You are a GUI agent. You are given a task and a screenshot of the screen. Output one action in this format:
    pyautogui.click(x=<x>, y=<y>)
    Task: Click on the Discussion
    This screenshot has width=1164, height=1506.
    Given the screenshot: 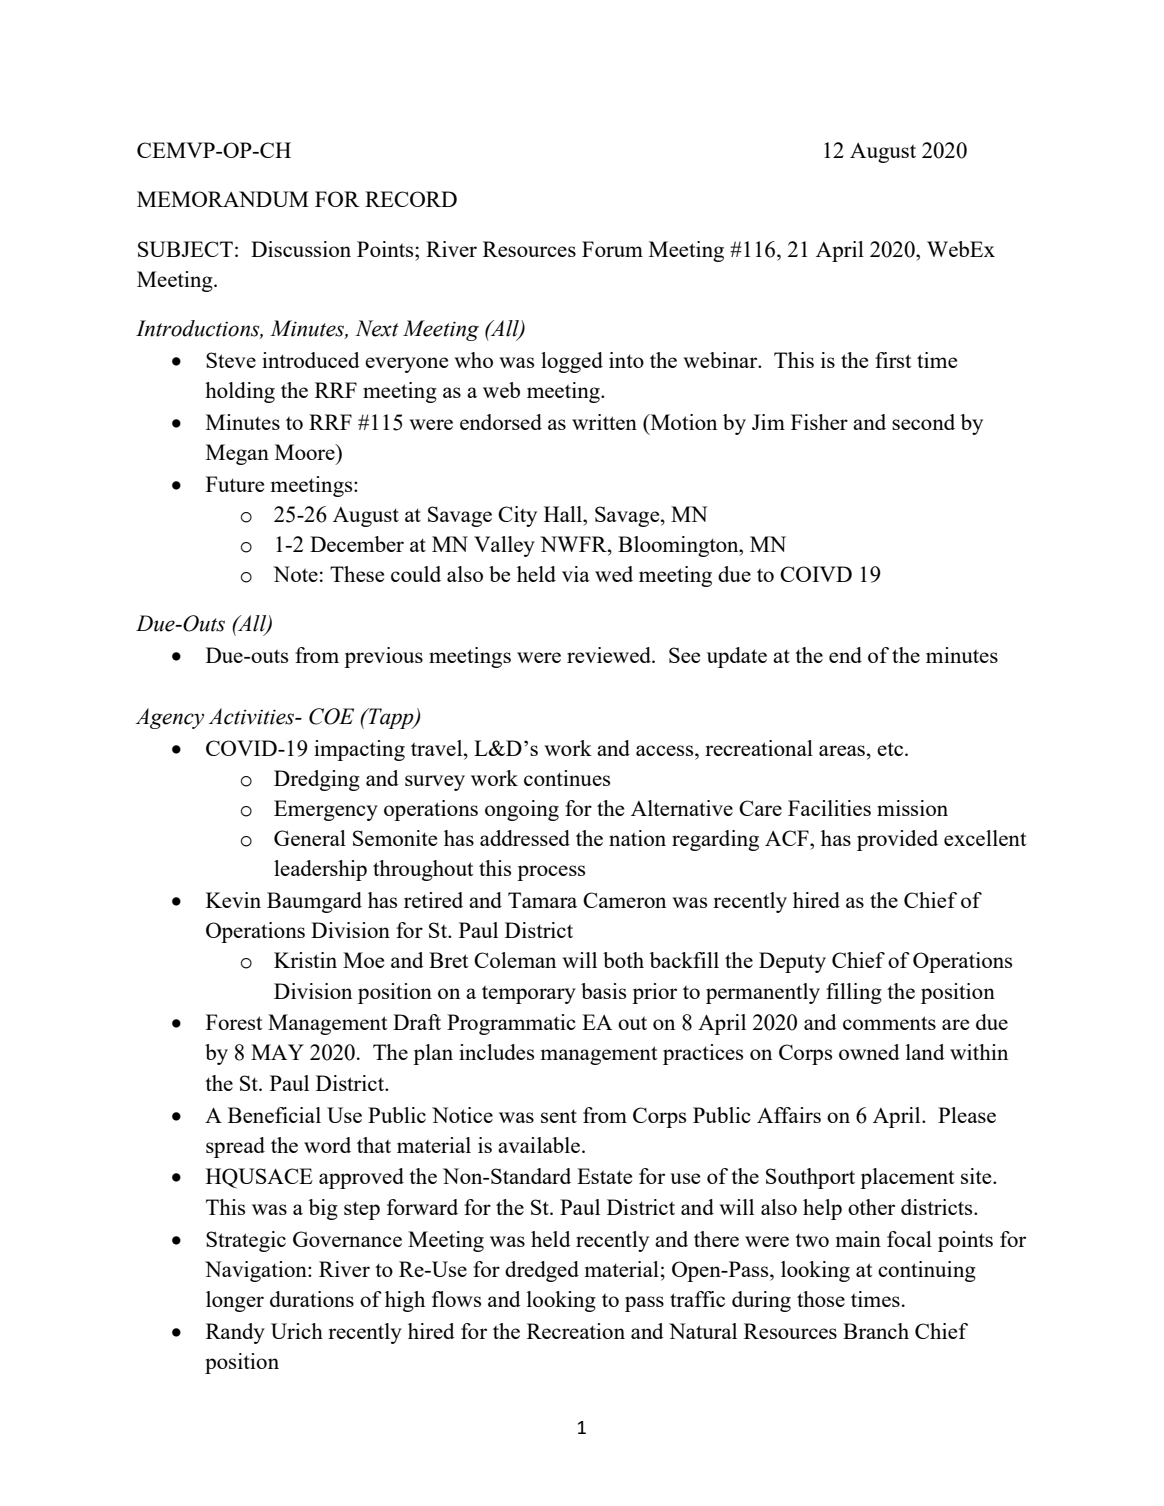 What is the action you would take?
    pyautogui.click(x=301, y=249)
